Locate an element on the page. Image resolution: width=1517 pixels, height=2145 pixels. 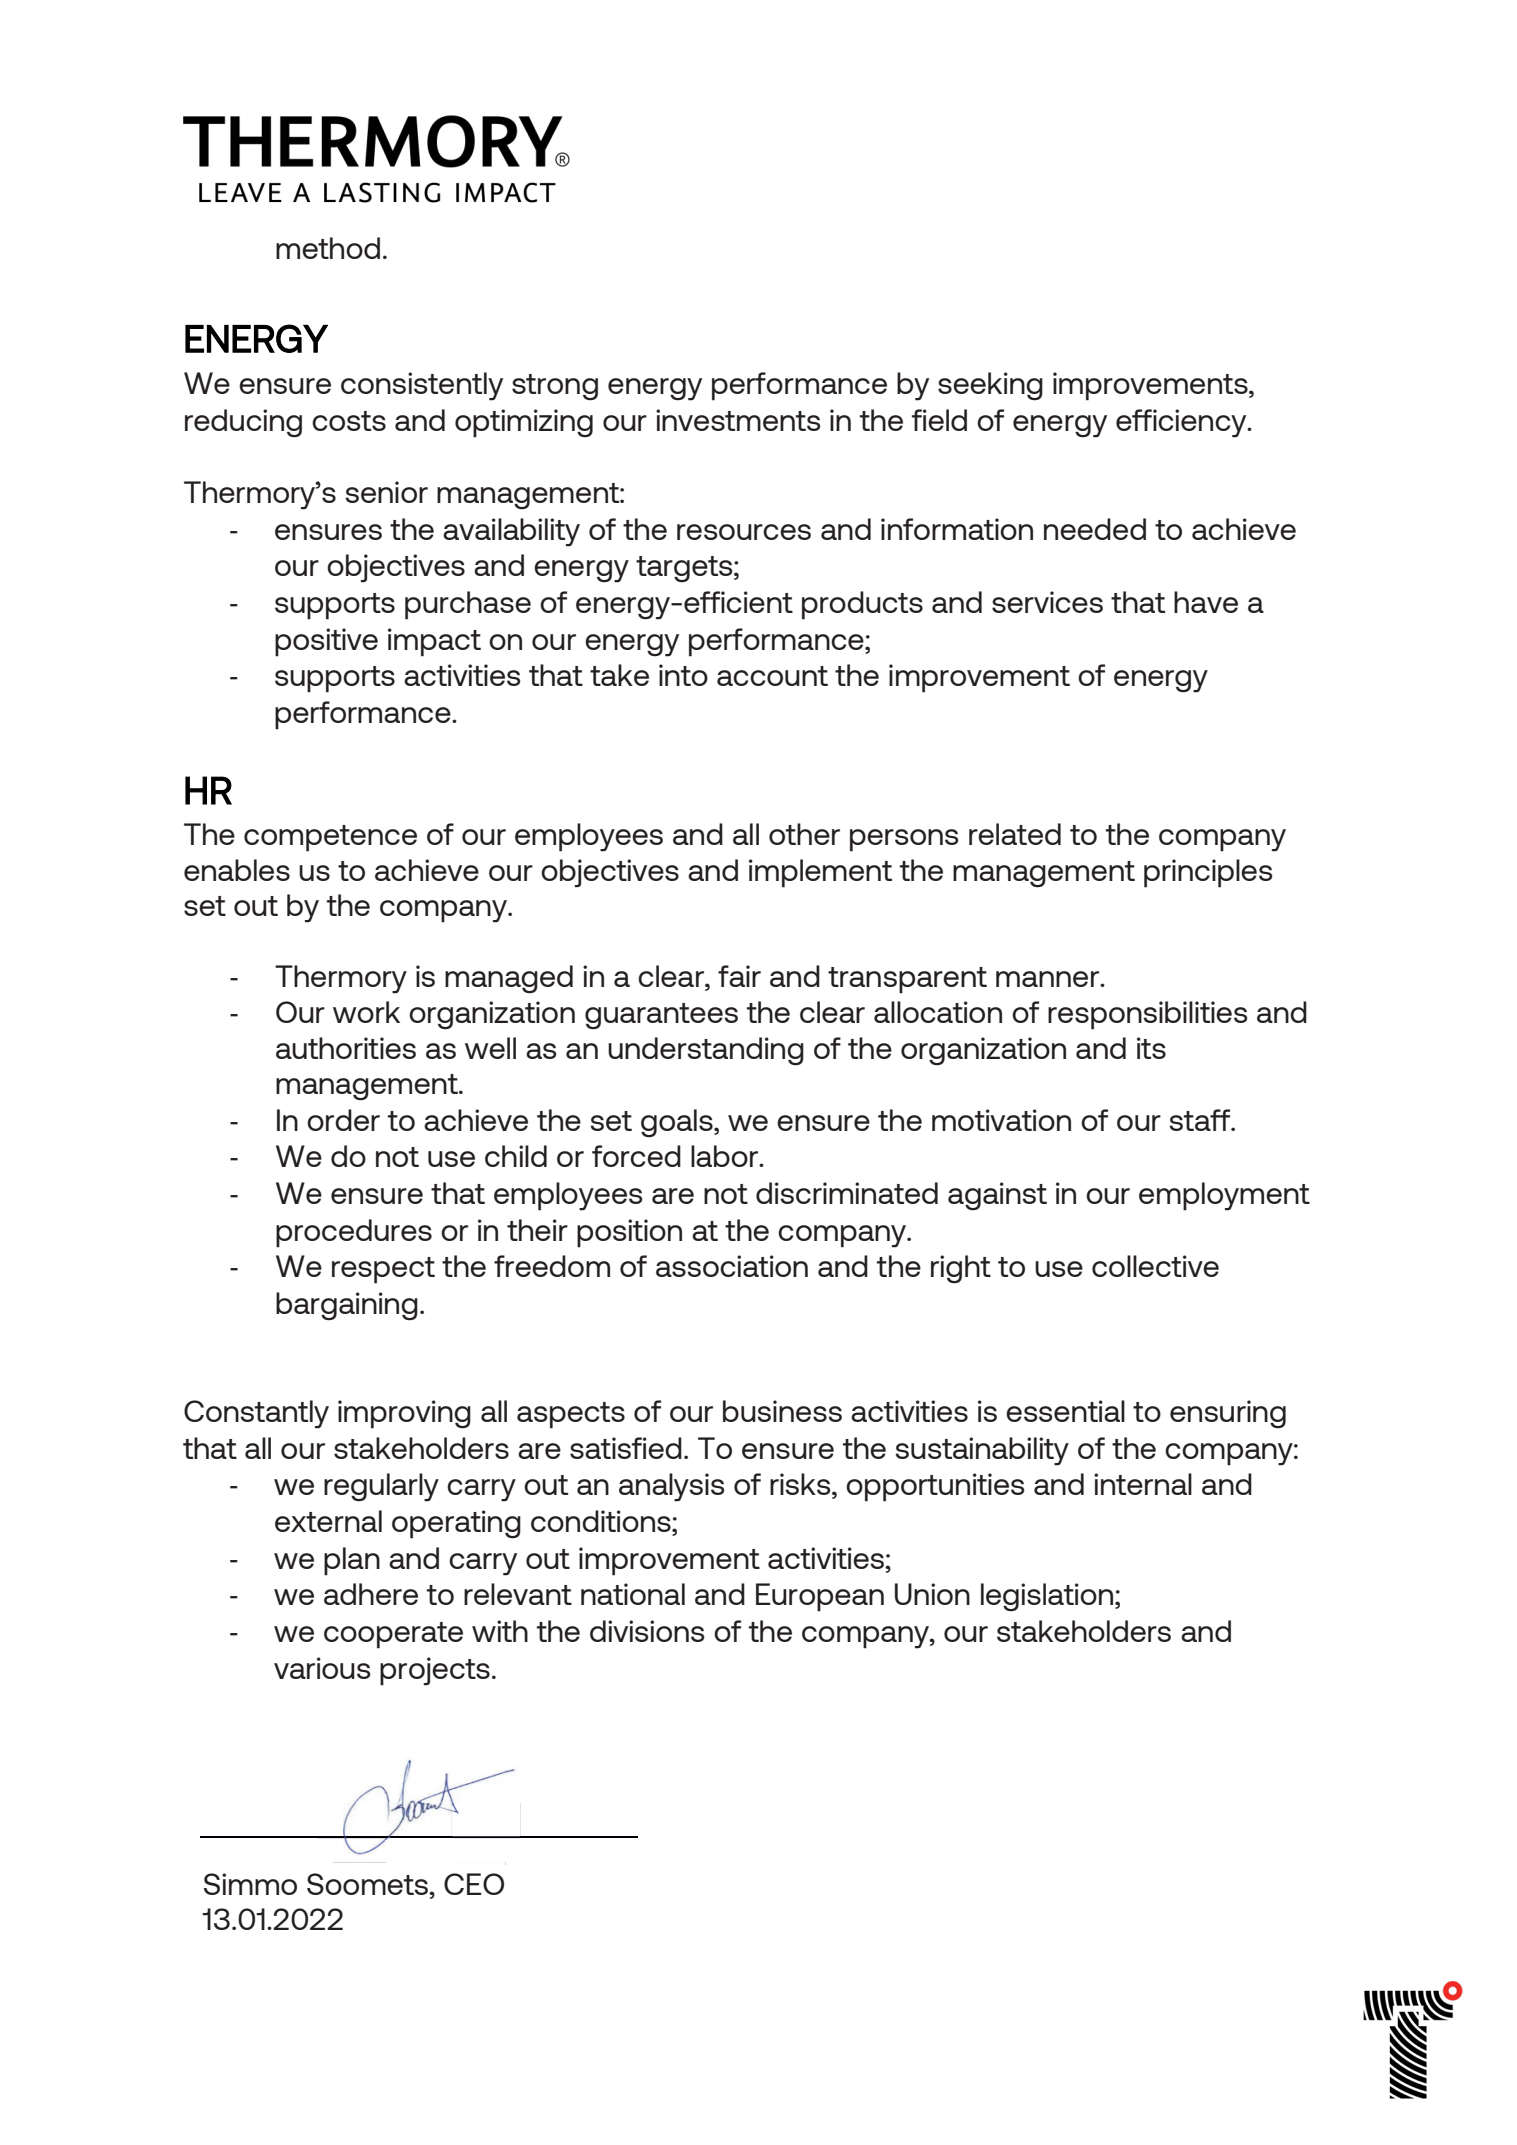
related is located at coordinates (1015, 834).
